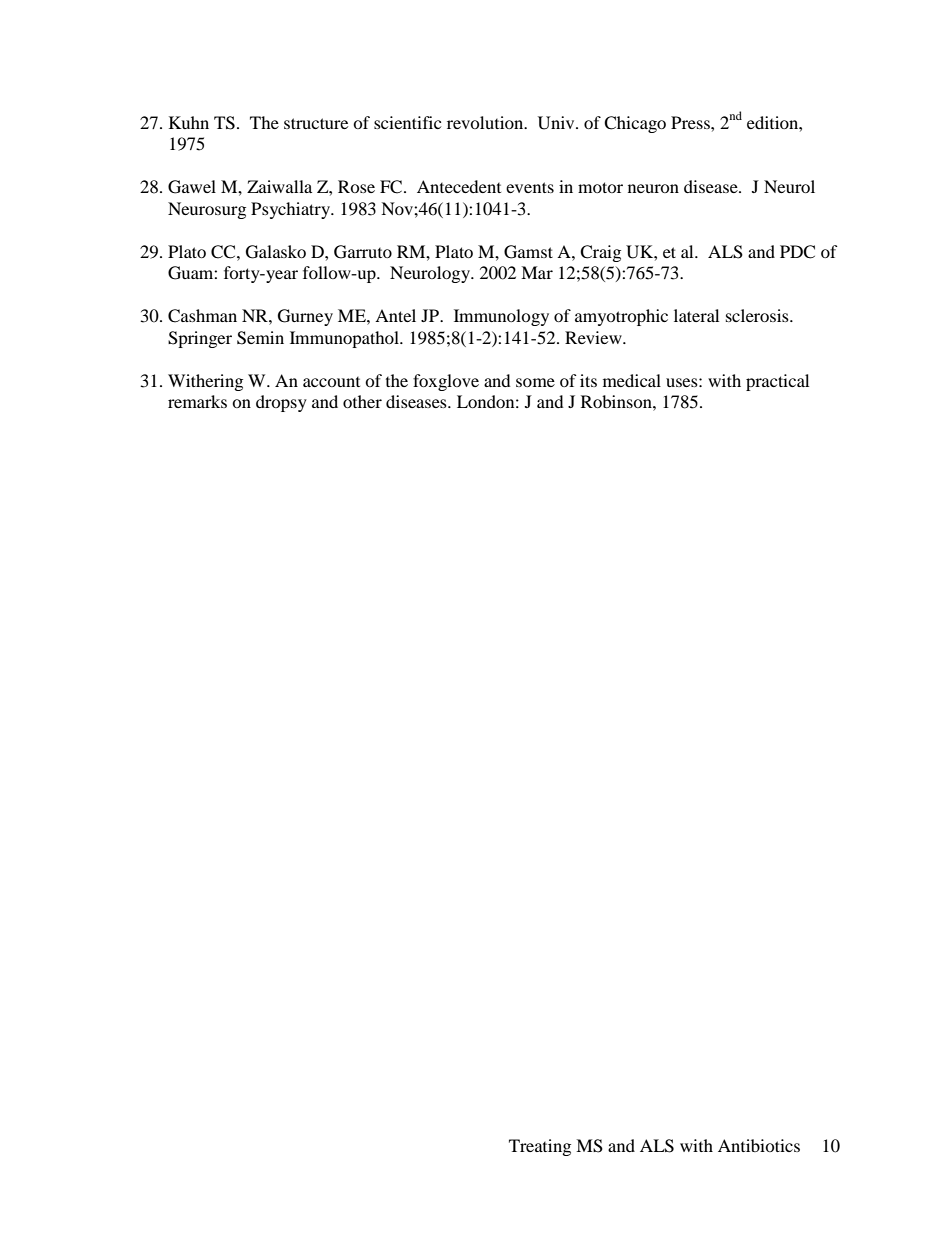 The image size is (952, 1233). I want to click on dropsy, so click(281, 403).
